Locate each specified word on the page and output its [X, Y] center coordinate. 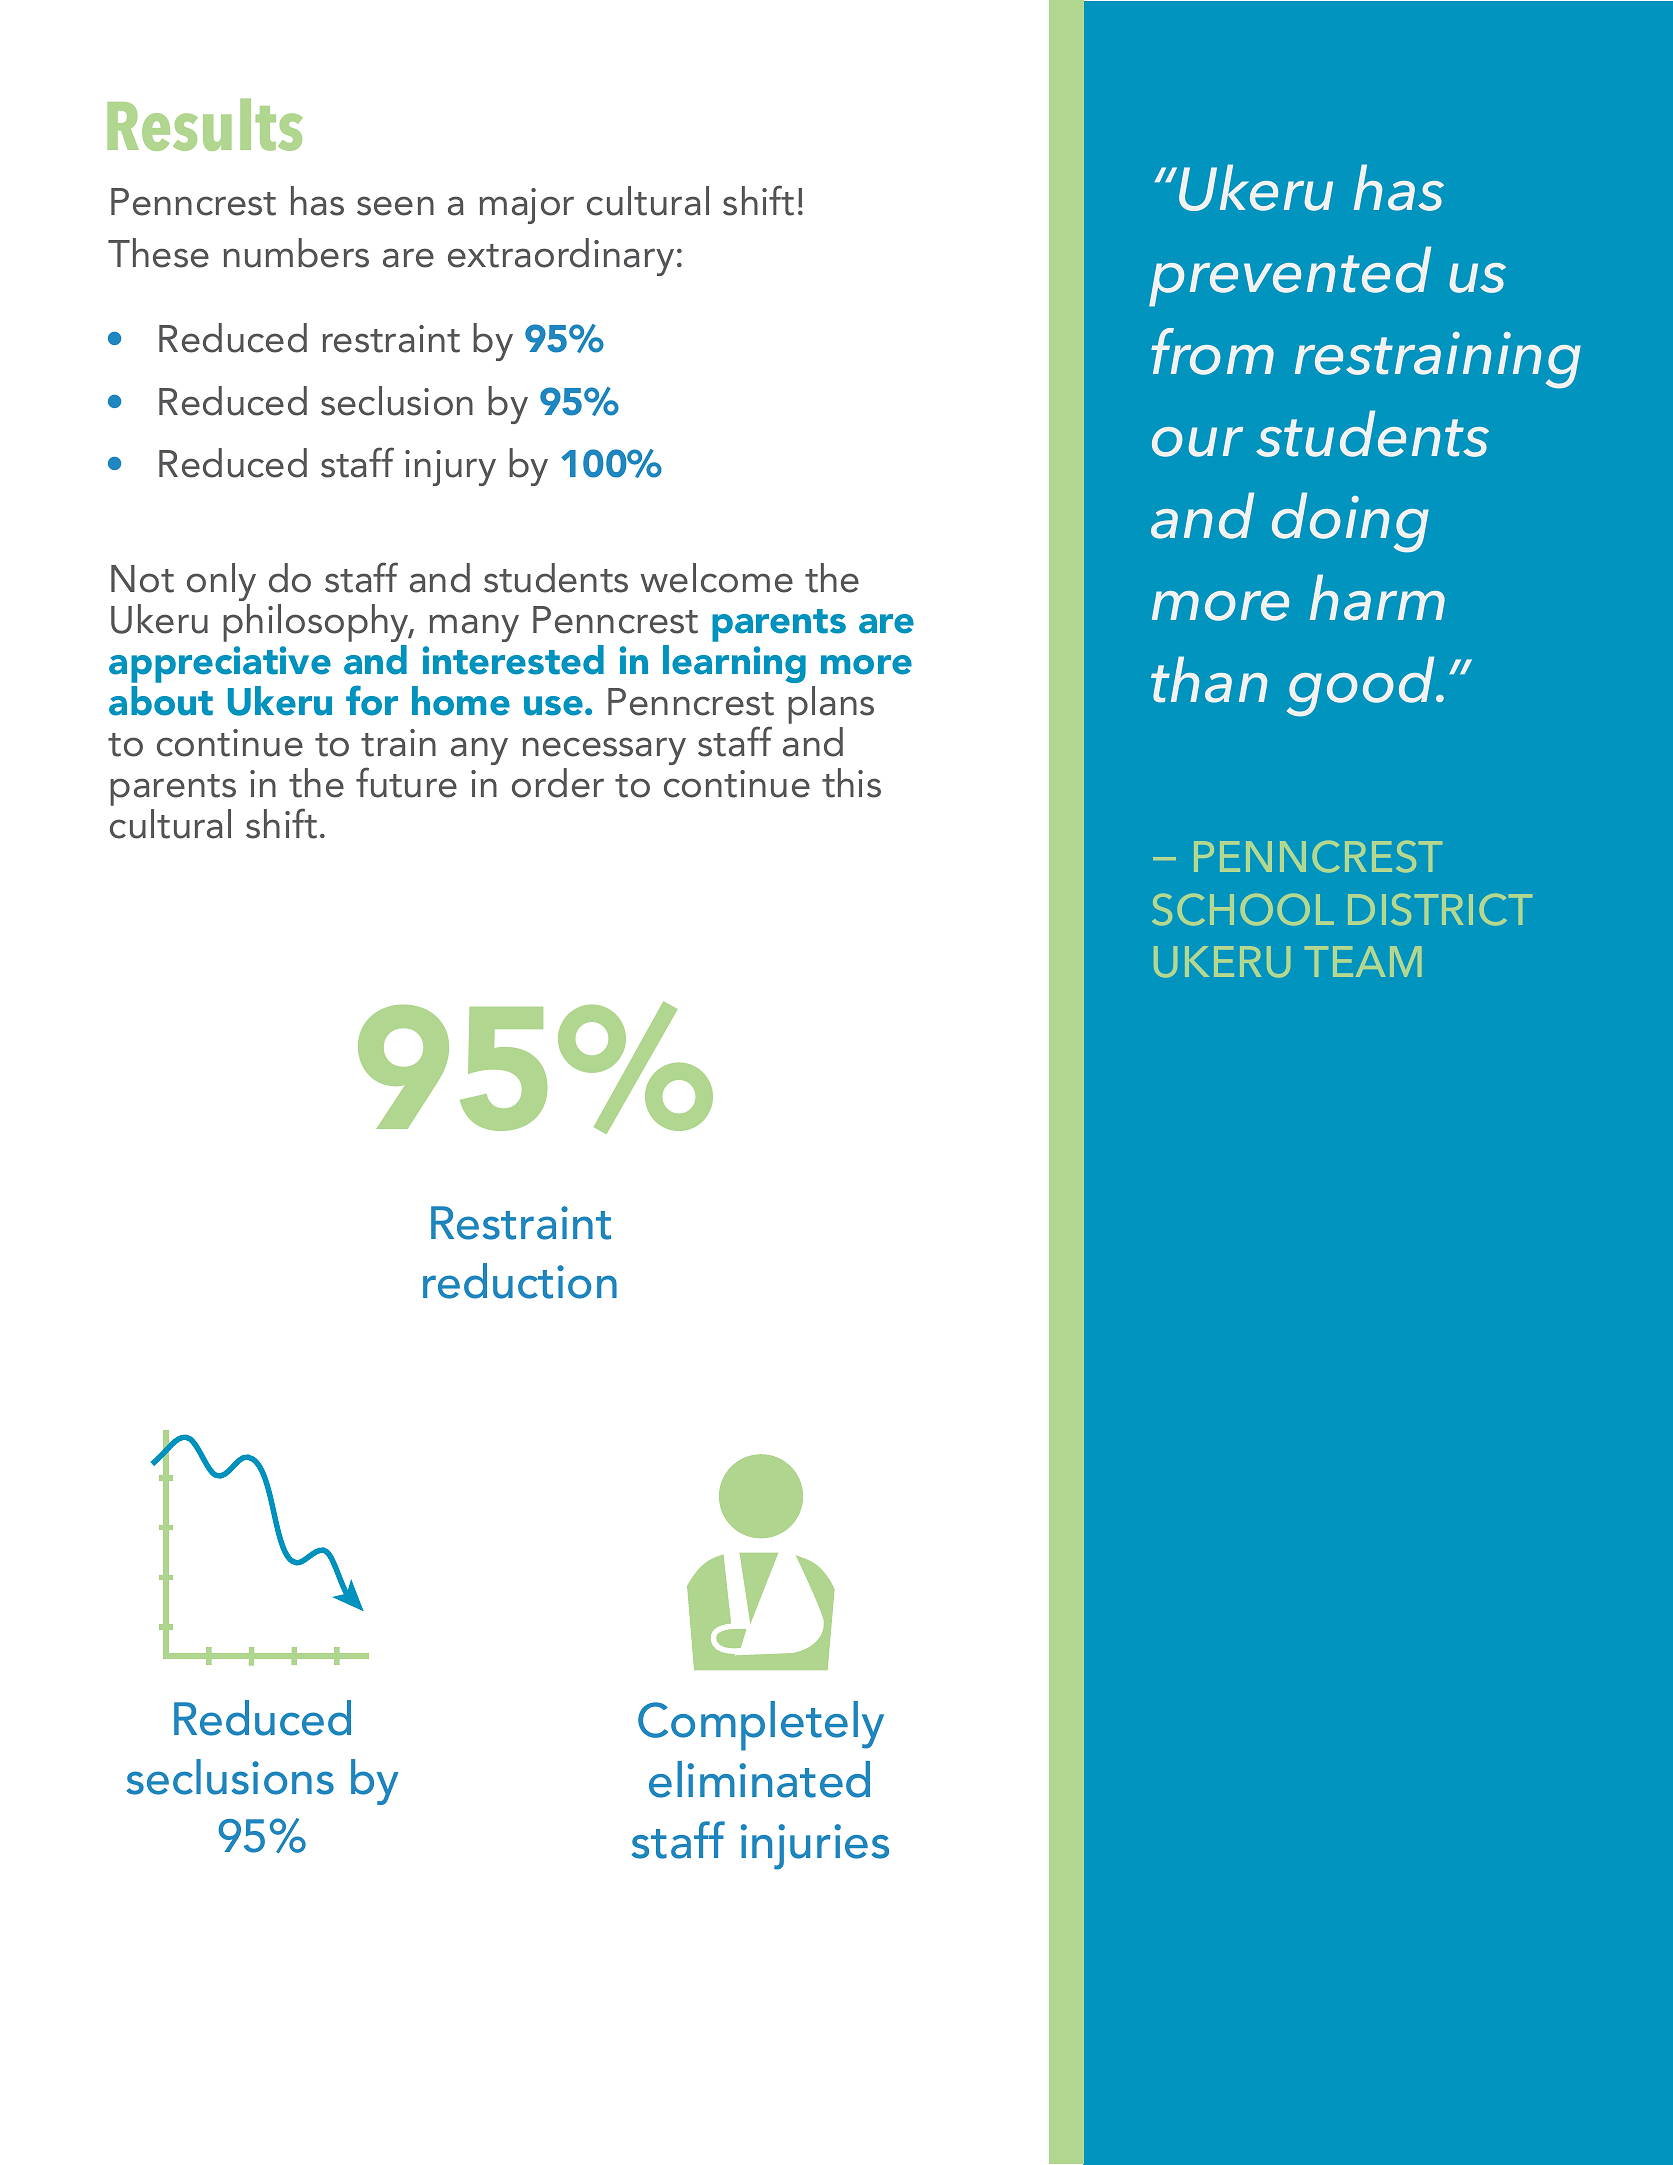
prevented [1290, 276]
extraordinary [561, 257]
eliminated [759, 1779]
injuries [814, 1847]
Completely [761, 1726]
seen [395, 206]
